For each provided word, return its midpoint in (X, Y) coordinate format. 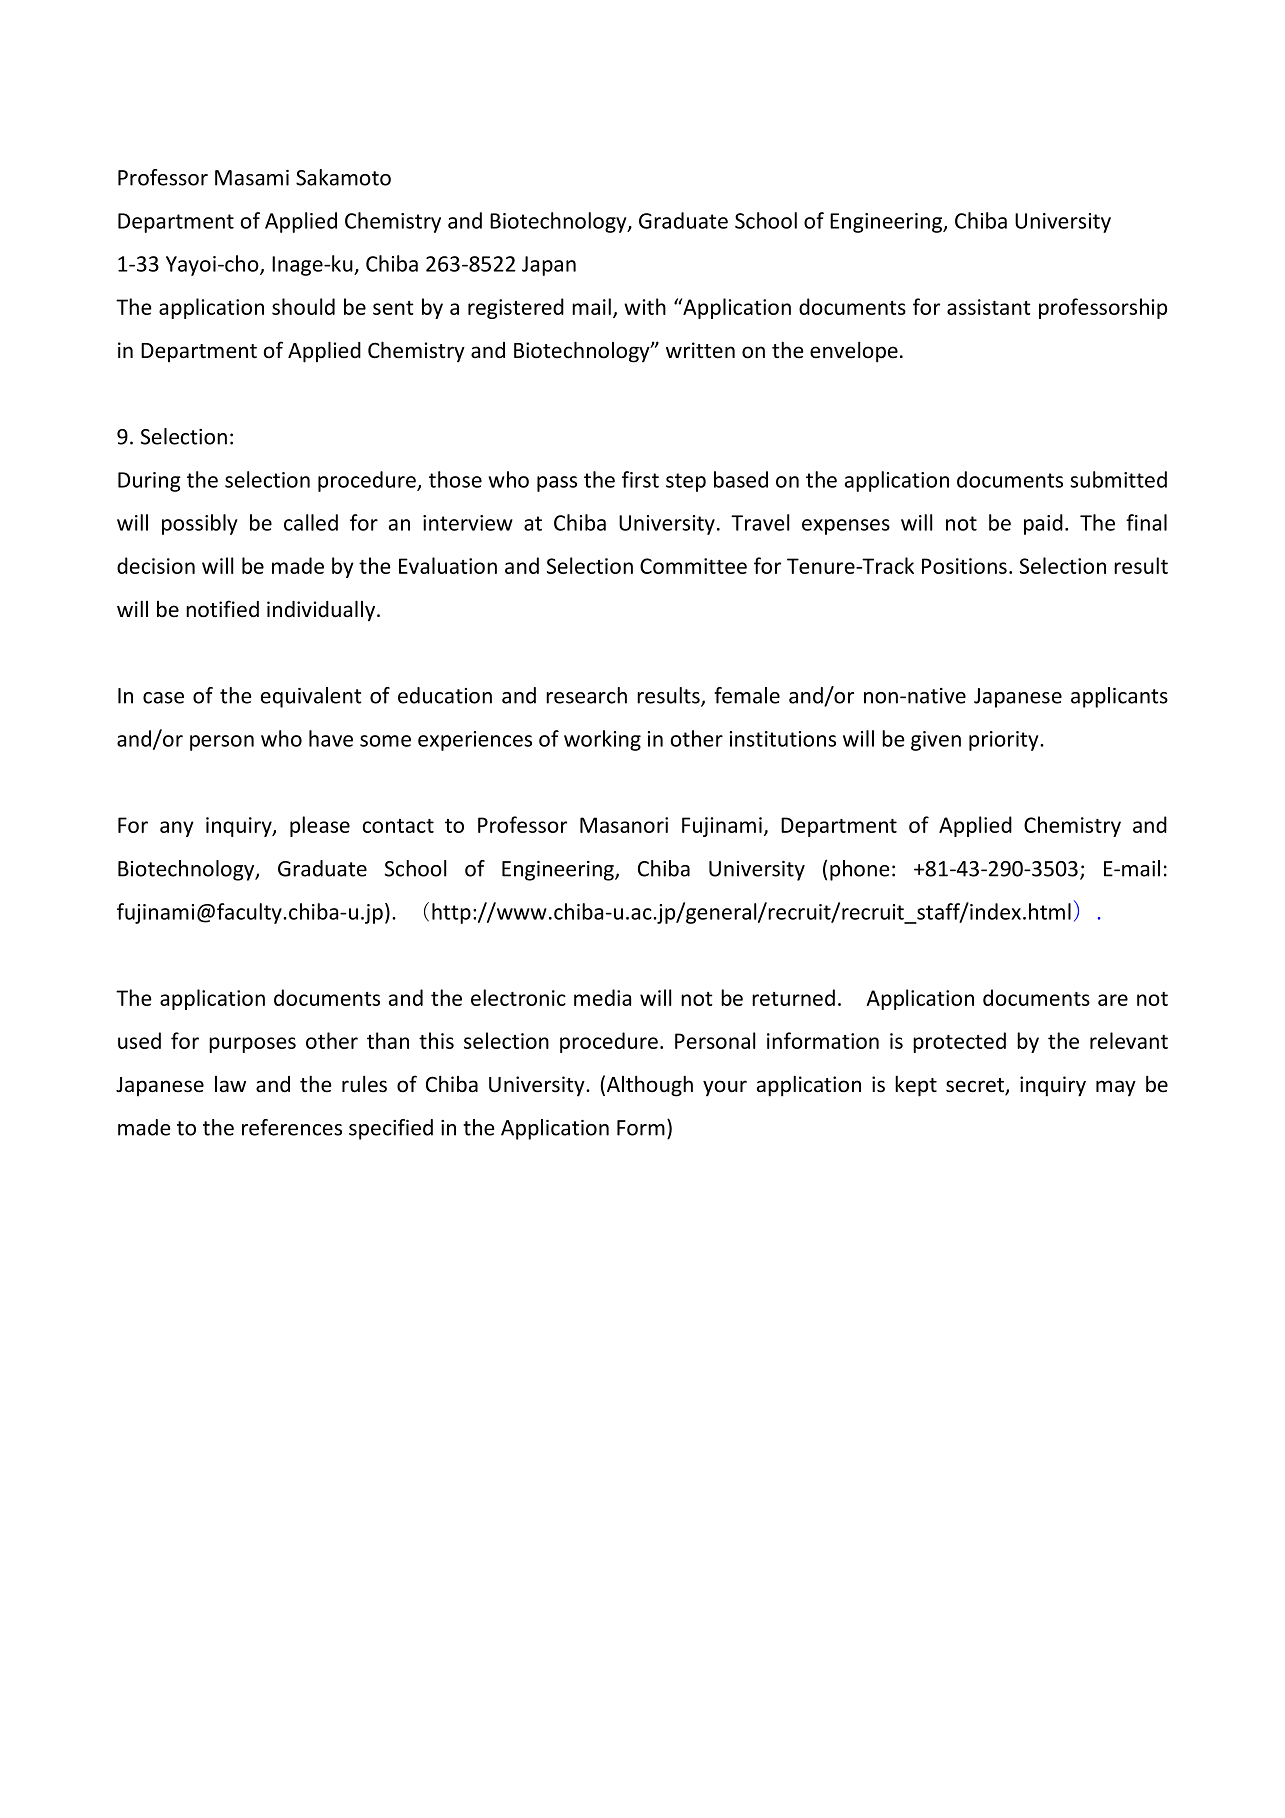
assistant (989, 307)
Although (650, 1086)
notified (222, 609)
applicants (1119, 697)
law (230, 1084)
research (586, 695)
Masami (252, 178)
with (645, 306)
